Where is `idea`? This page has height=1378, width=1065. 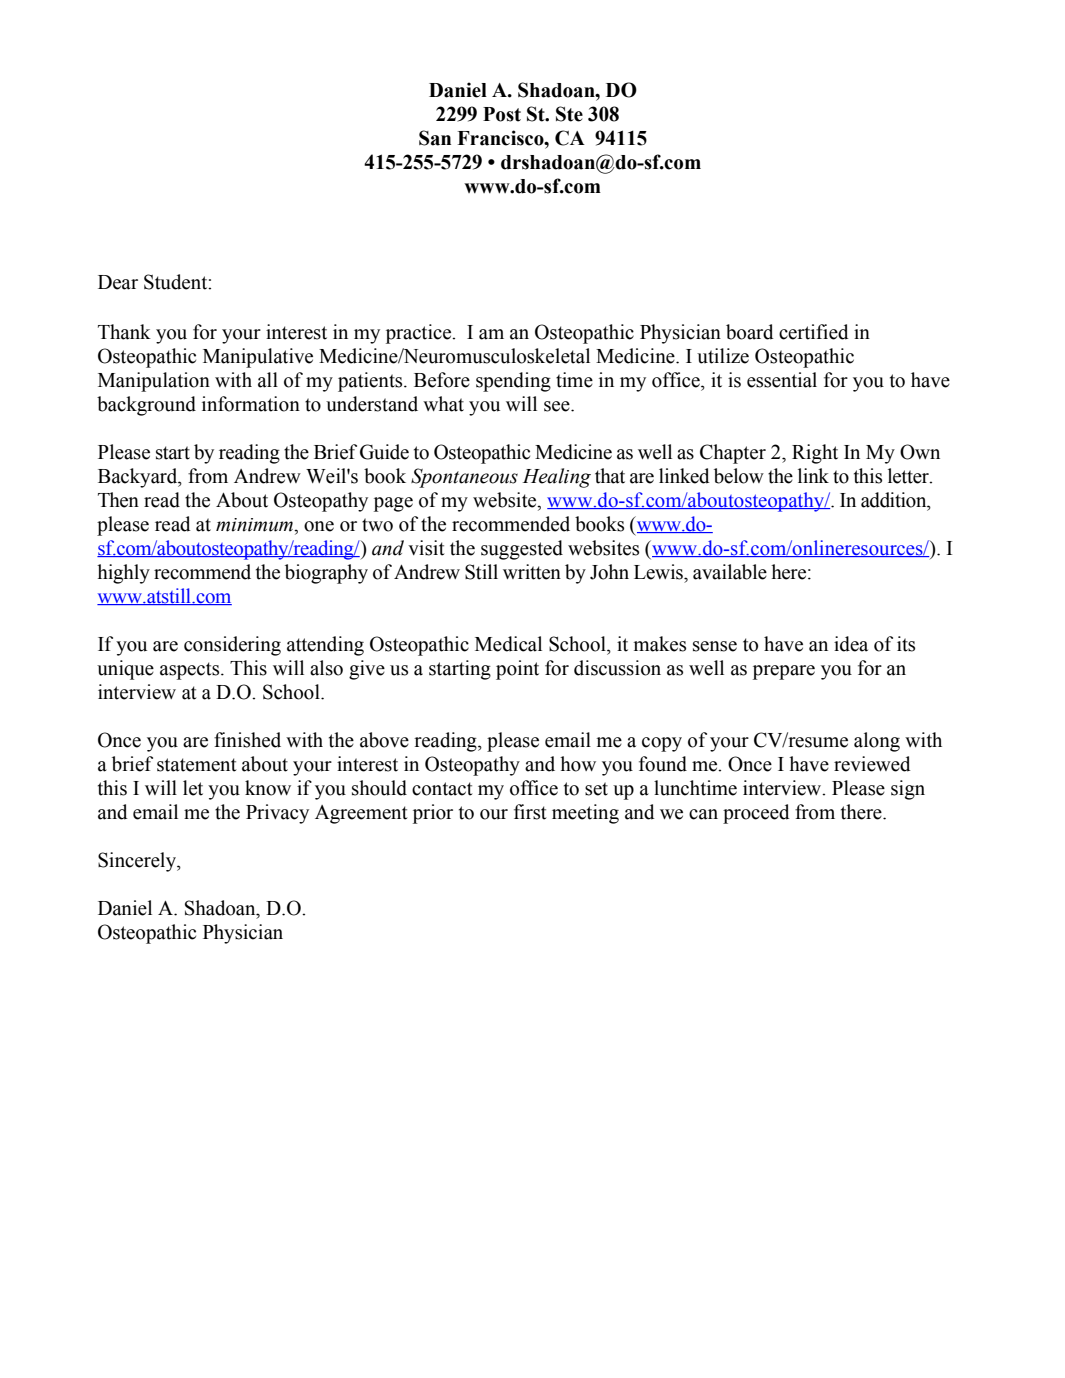
idea is located at coordinates (851, 644).
